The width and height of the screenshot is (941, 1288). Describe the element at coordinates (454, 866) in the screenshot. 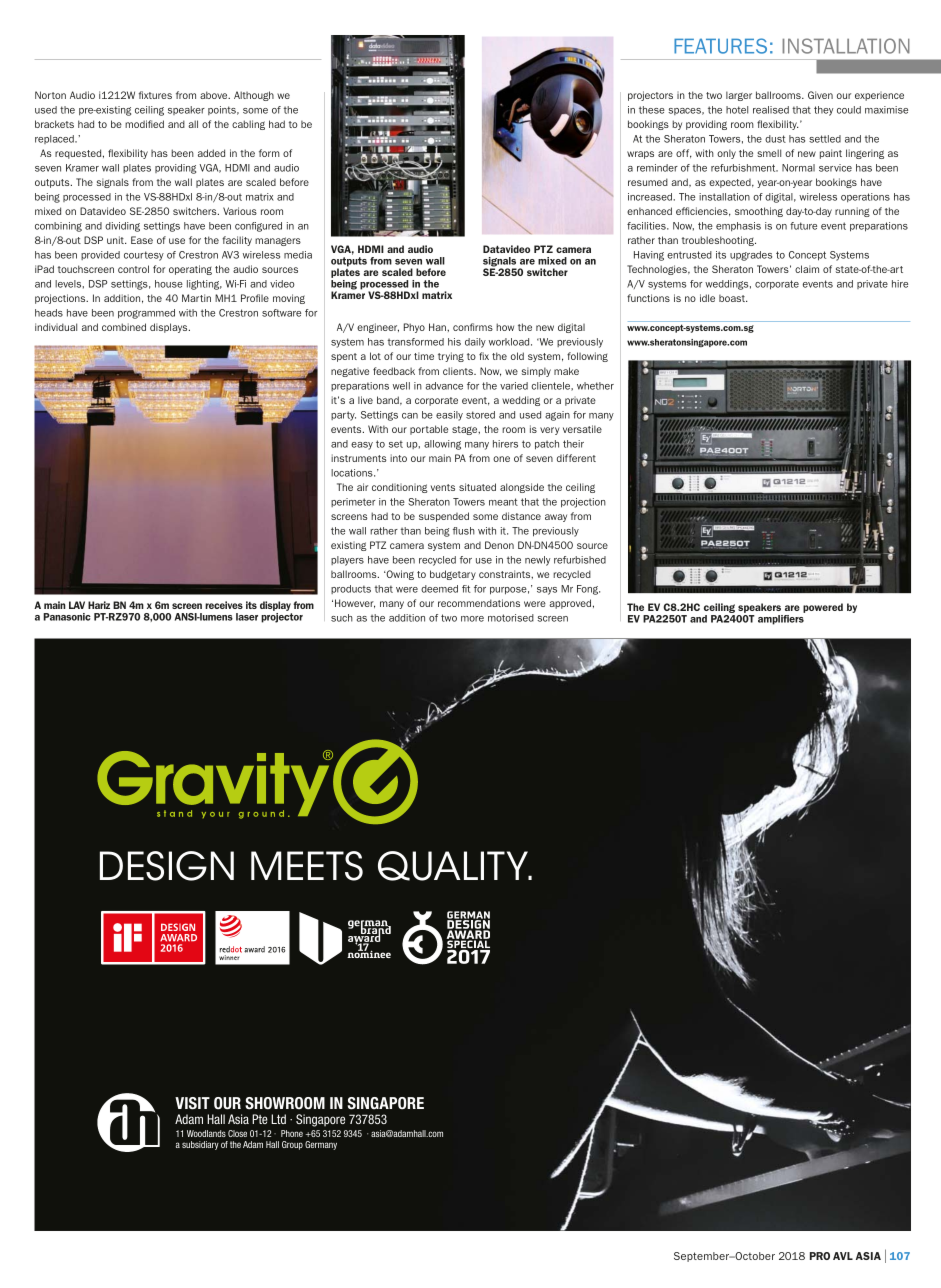

I see `QUALITY` at that location.
